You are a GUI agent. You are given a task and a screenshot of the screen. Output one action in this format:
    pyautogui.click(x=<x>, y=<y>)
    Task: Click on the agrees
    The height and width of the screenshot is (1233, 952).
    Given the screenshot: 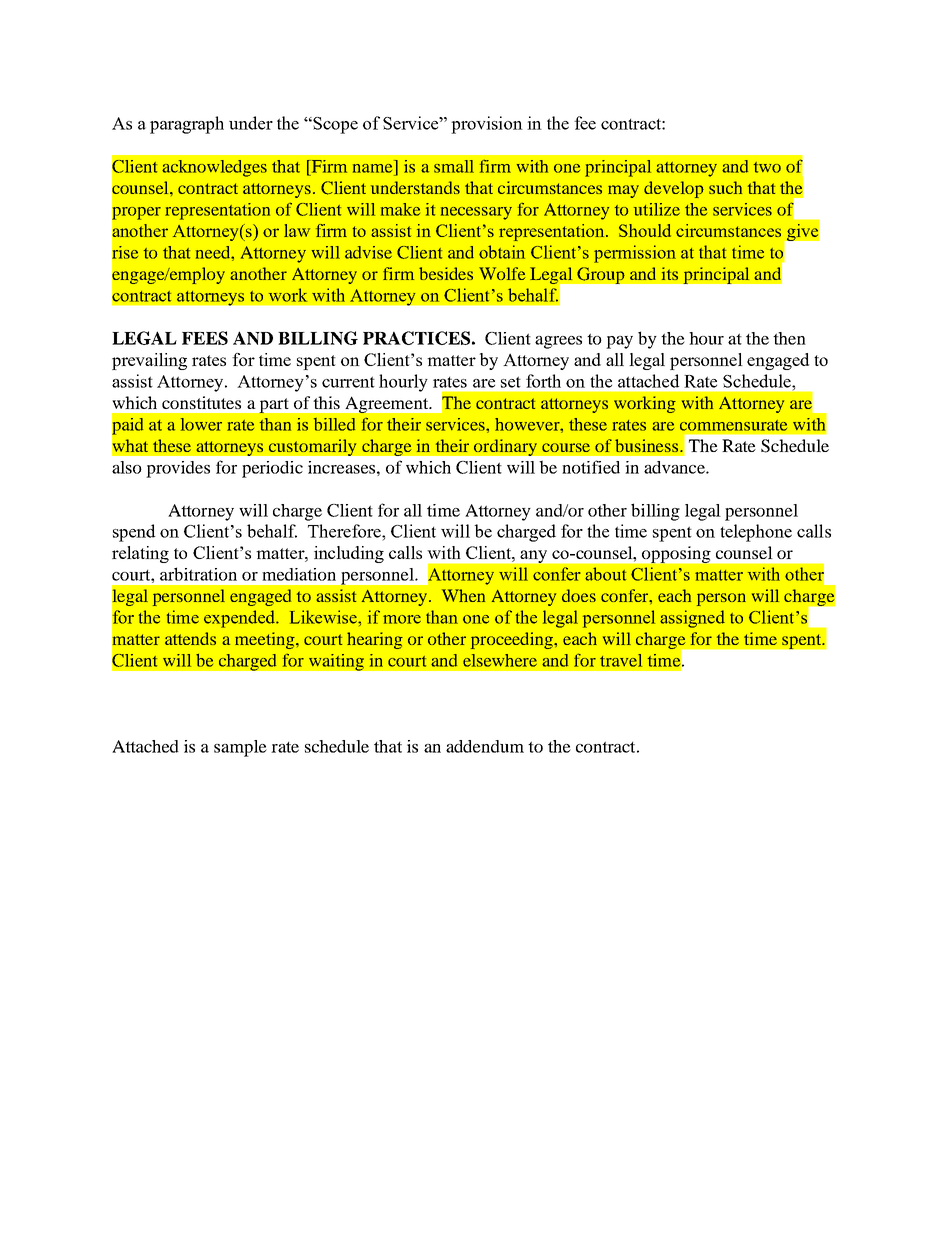 What is the action you would take?
    pyautogui.click(x=558, y=342)
